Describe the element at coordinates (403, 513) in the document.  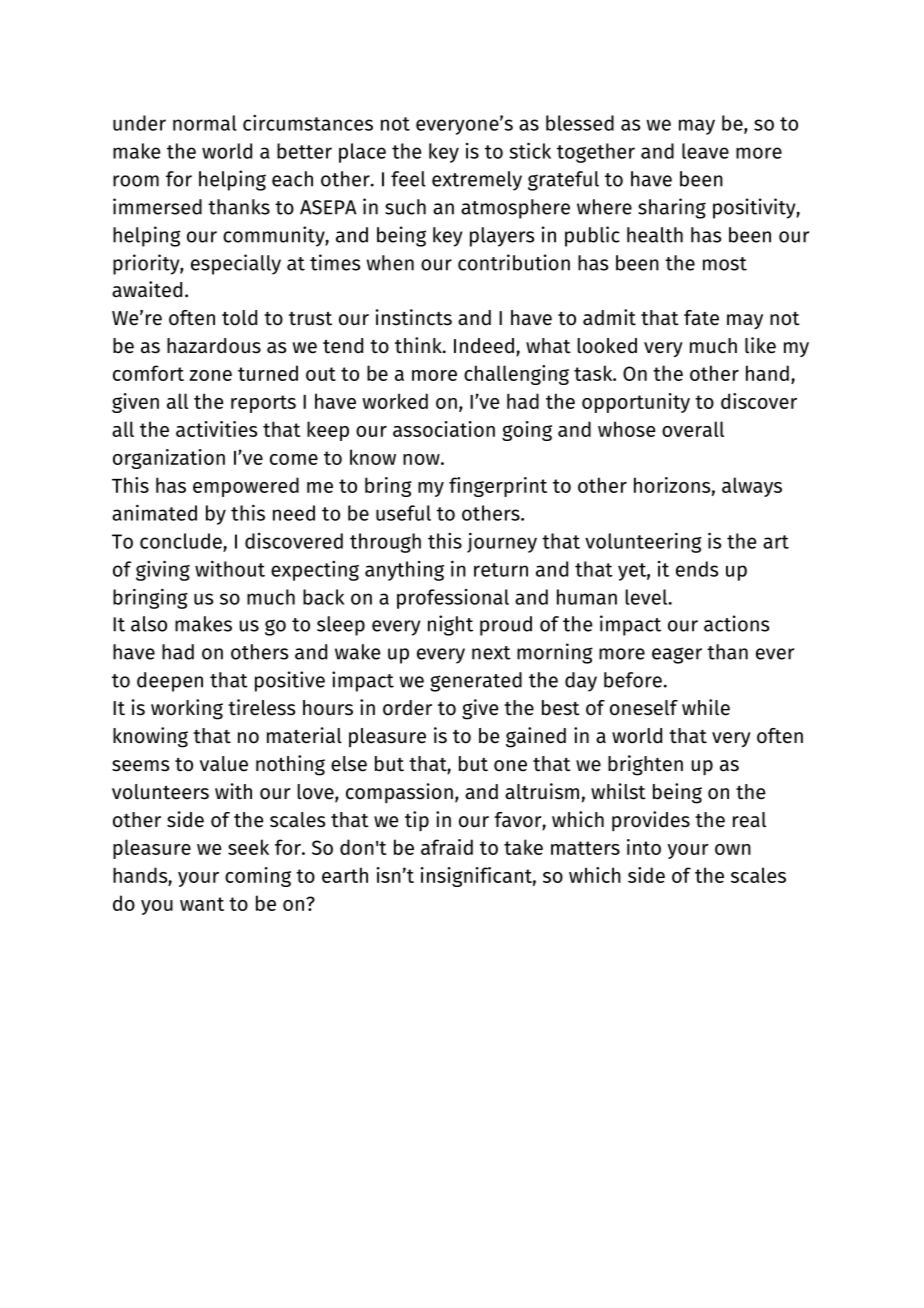
I see `useful` at that location.
